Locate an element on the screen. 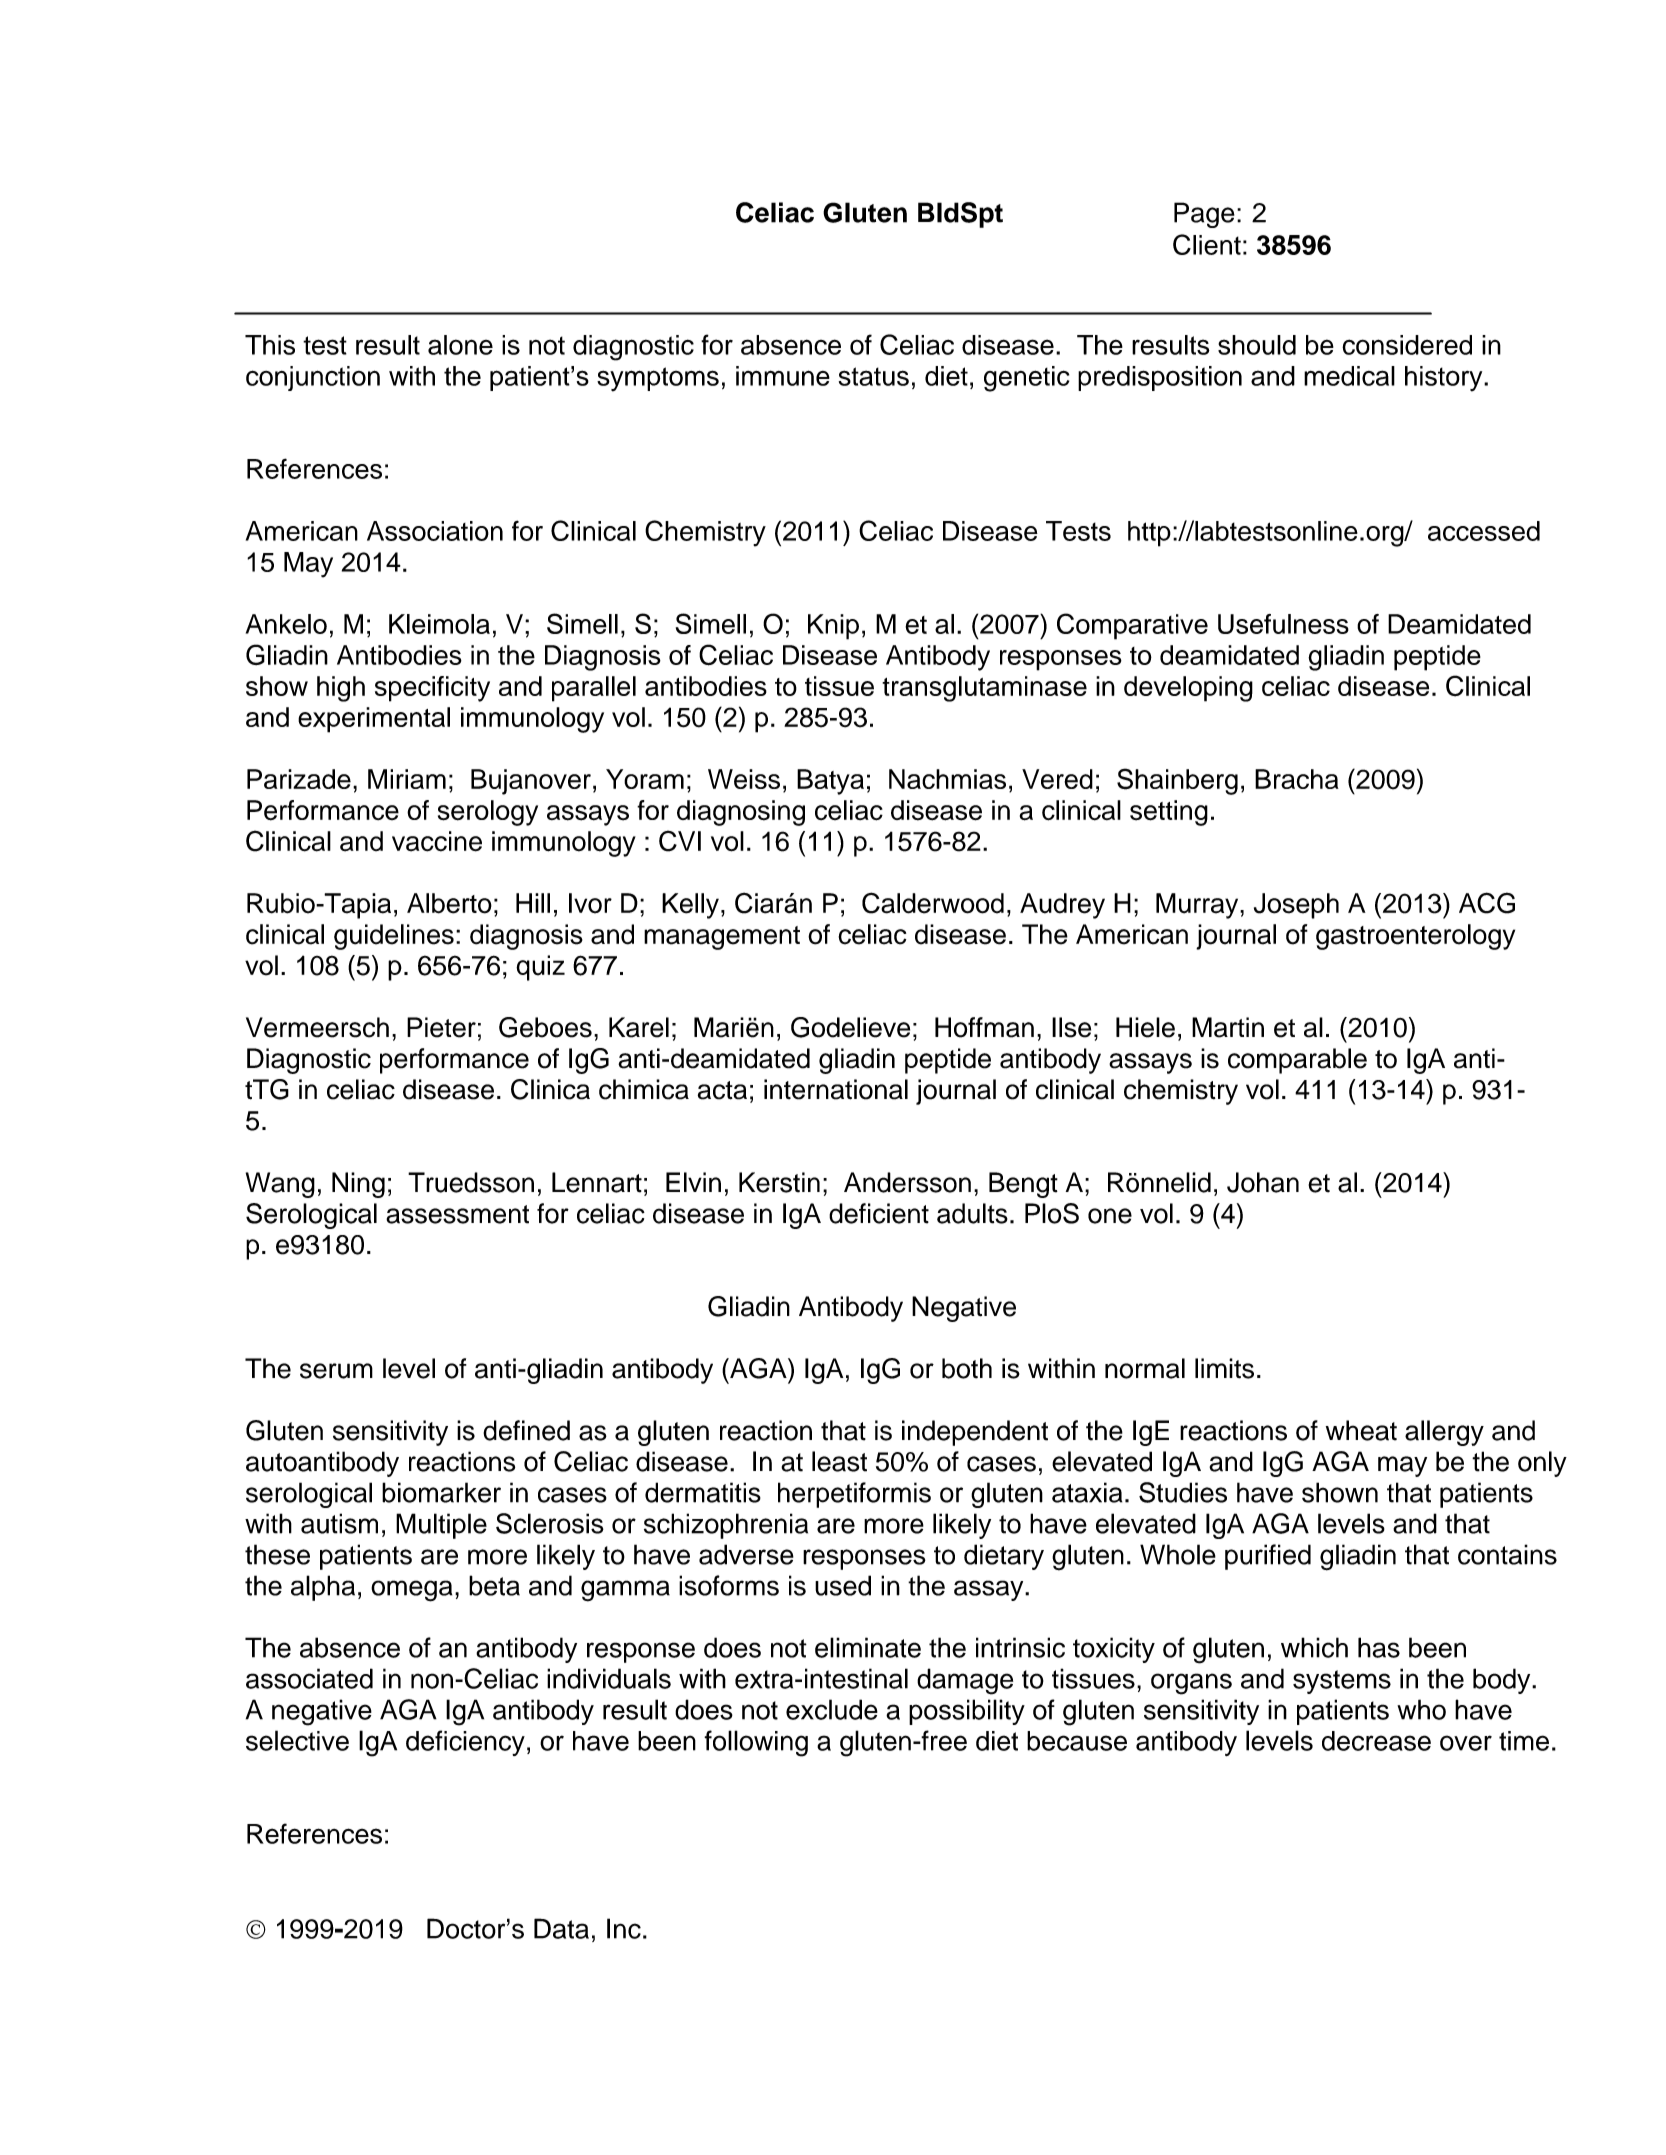 This screenshot has height=2155, width=1666. serum is located at coordinates (336, 1371).
